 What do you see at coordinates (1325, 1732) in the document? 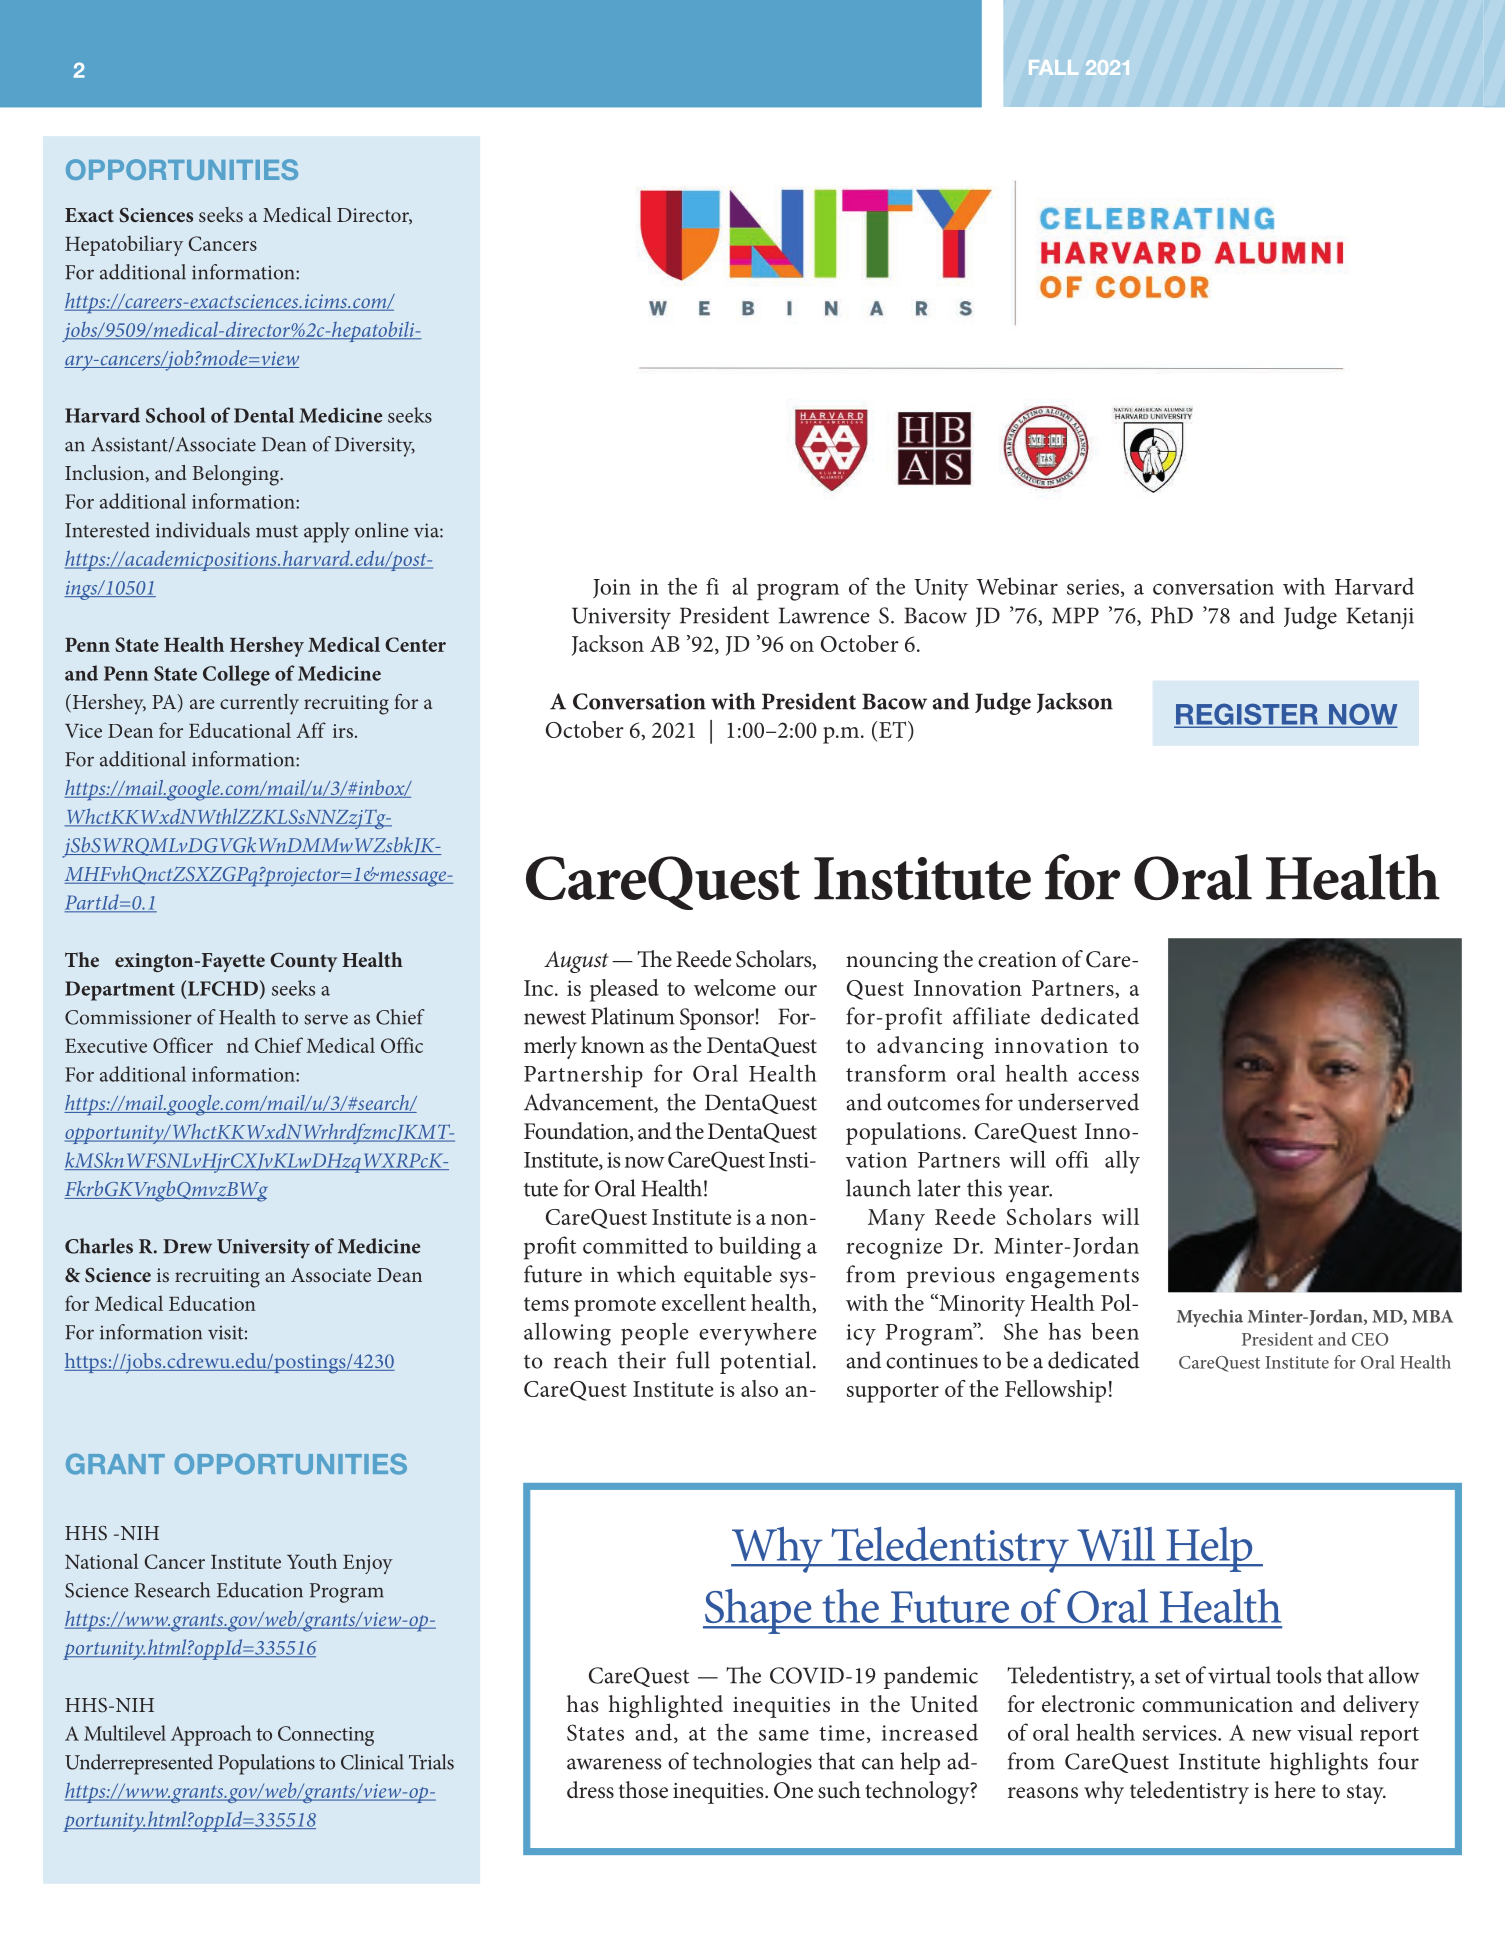
I see `visual` at bounding box center [1325, 1732].
